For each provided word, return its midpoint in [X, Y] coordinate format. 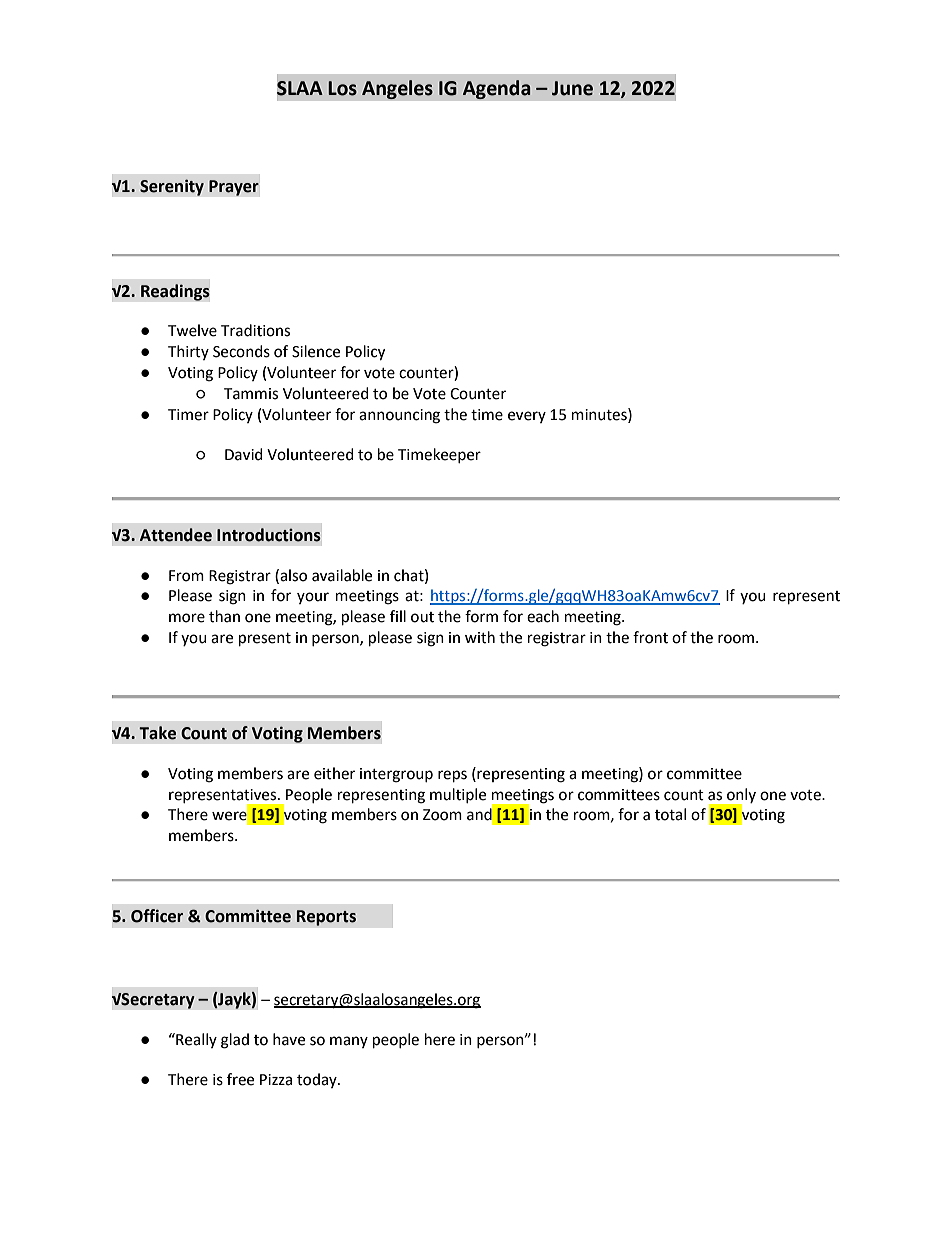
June [572, 88]
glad [235, 1041]
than [224, 616]
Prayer [234, 188]
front [650, 637]
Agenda [496, 89]
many [349, 1042]
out [422, 617]
